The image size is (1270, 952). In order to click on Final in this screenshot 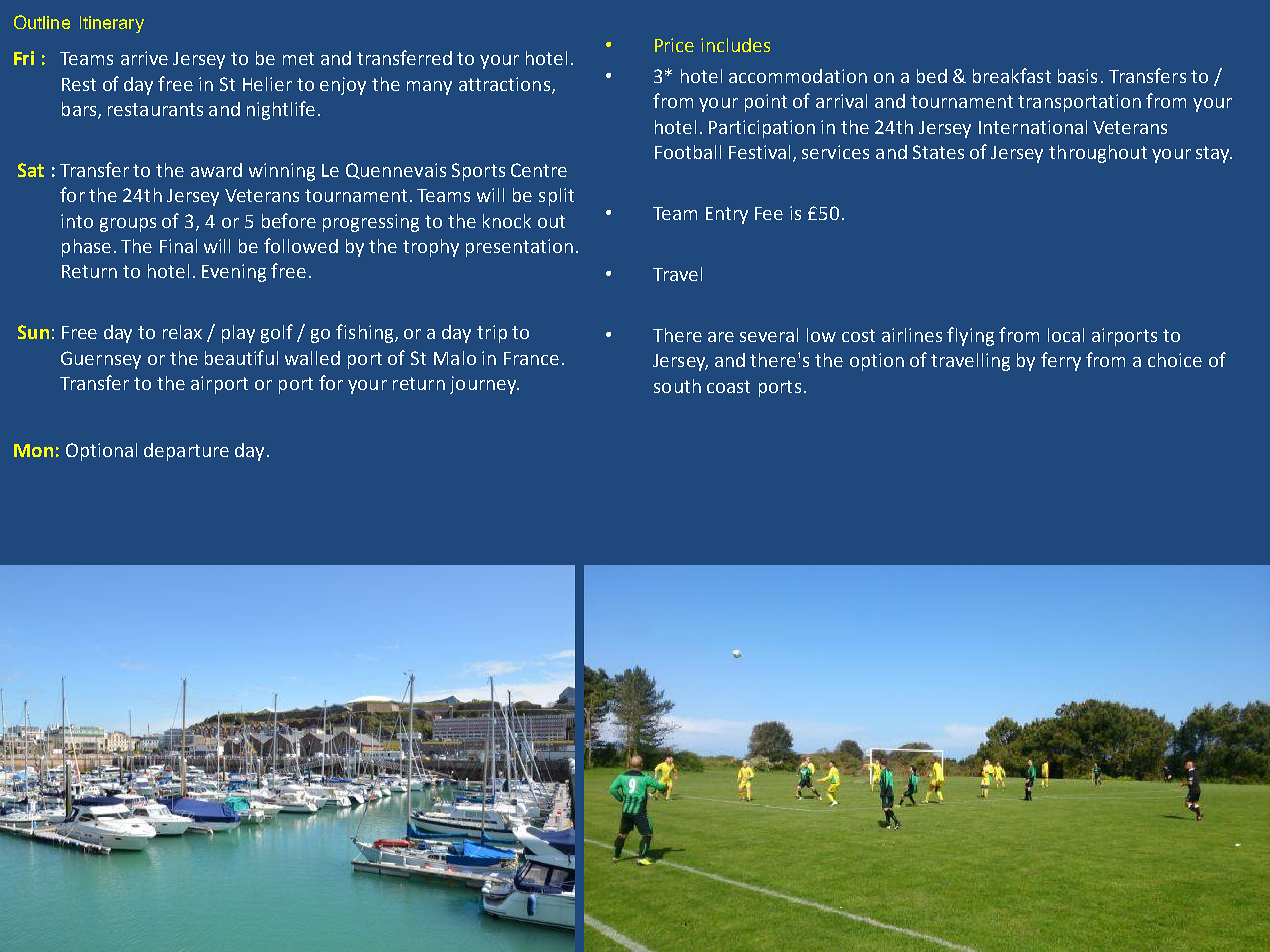, I will do `click(178, 246)`.
